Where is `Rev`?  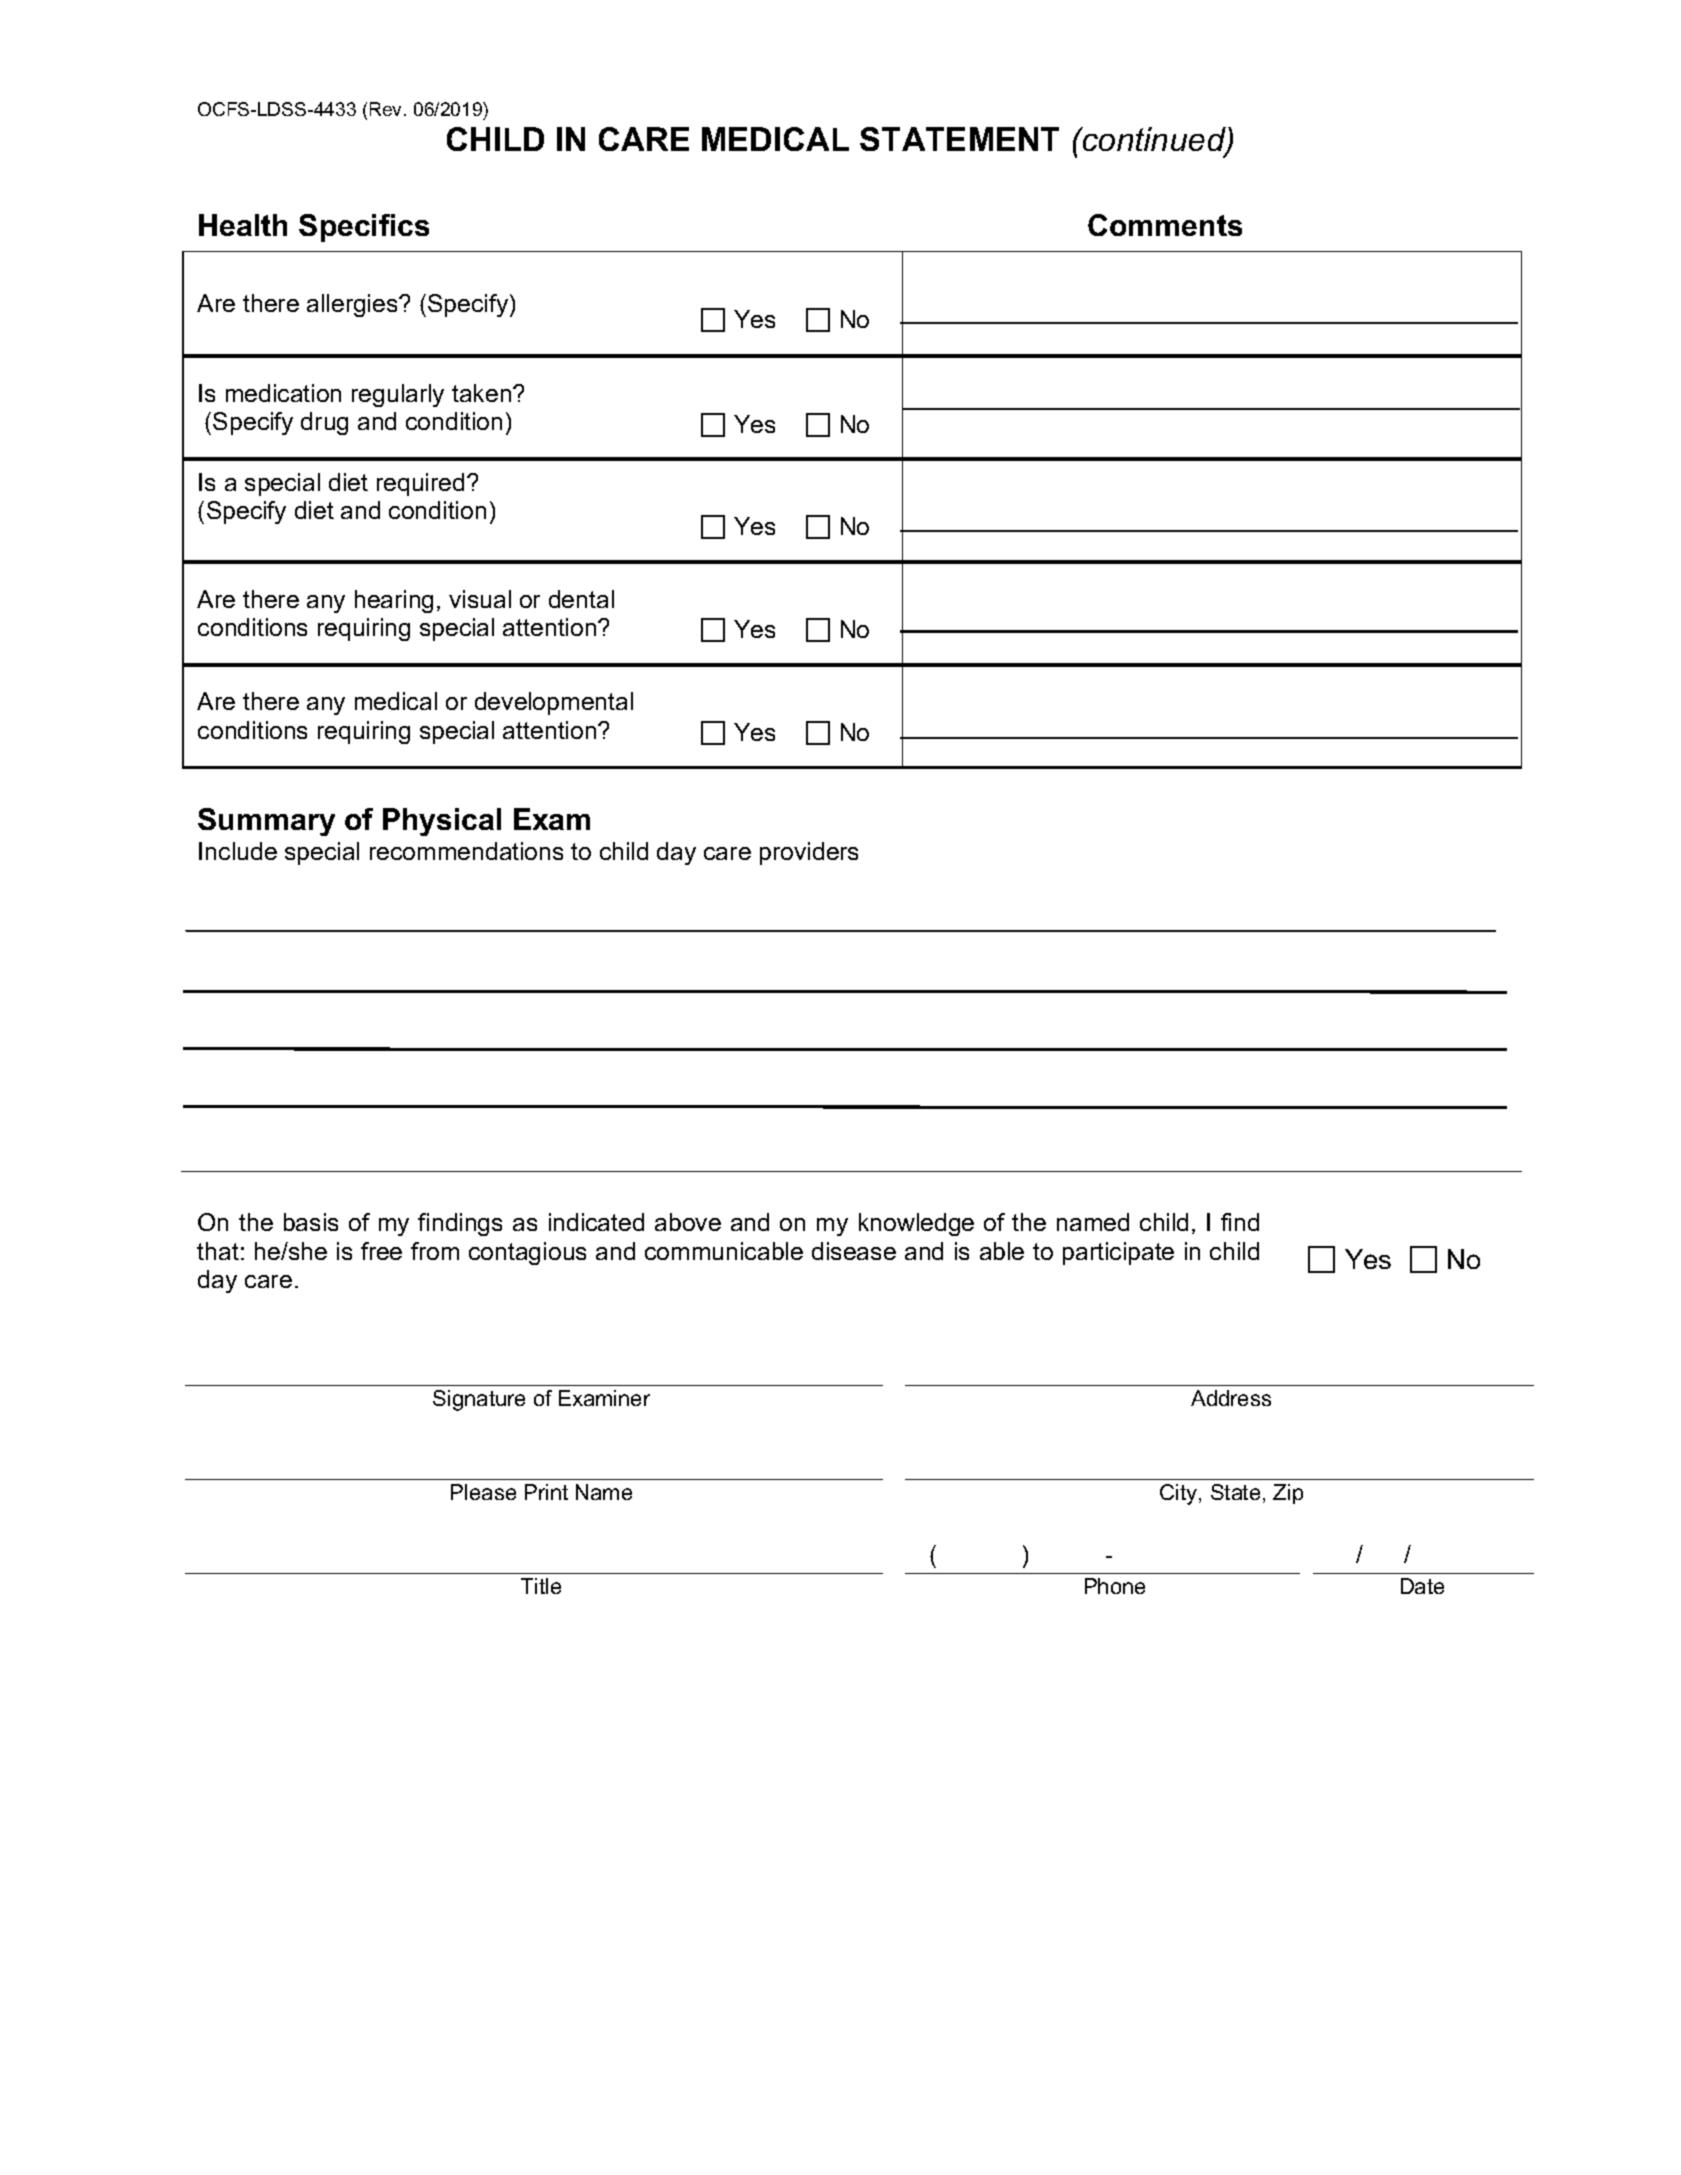 Rev is located at coordinates (387, 109).
